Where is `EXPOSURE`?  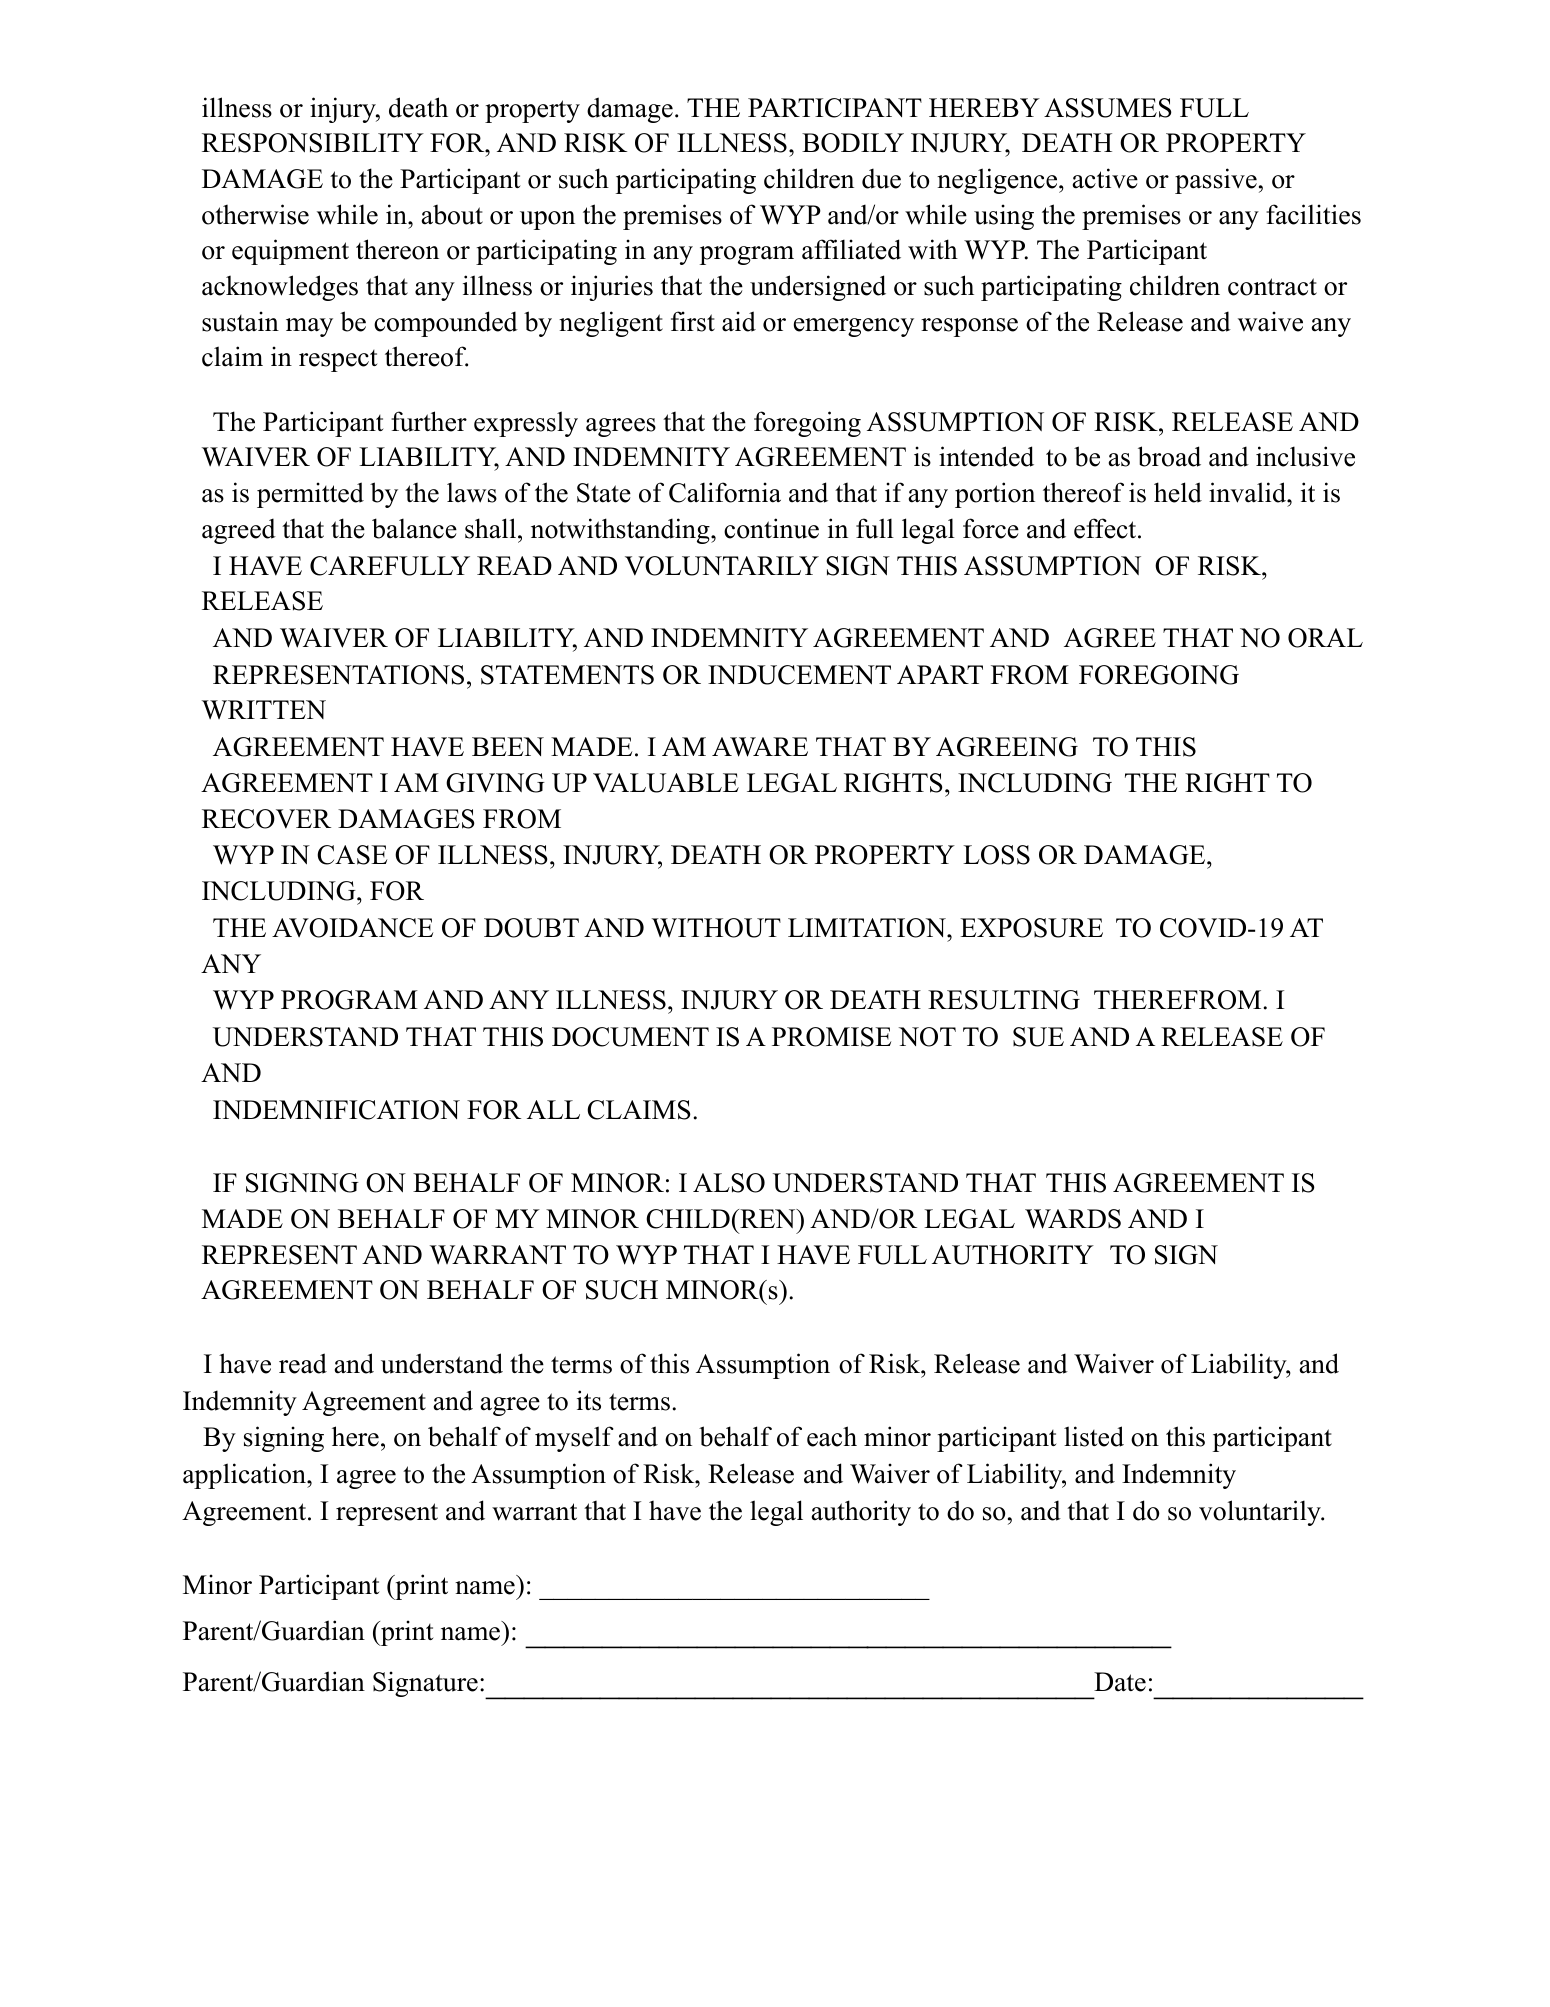 EXPOSURE is located at coordinates (1031, 928).
